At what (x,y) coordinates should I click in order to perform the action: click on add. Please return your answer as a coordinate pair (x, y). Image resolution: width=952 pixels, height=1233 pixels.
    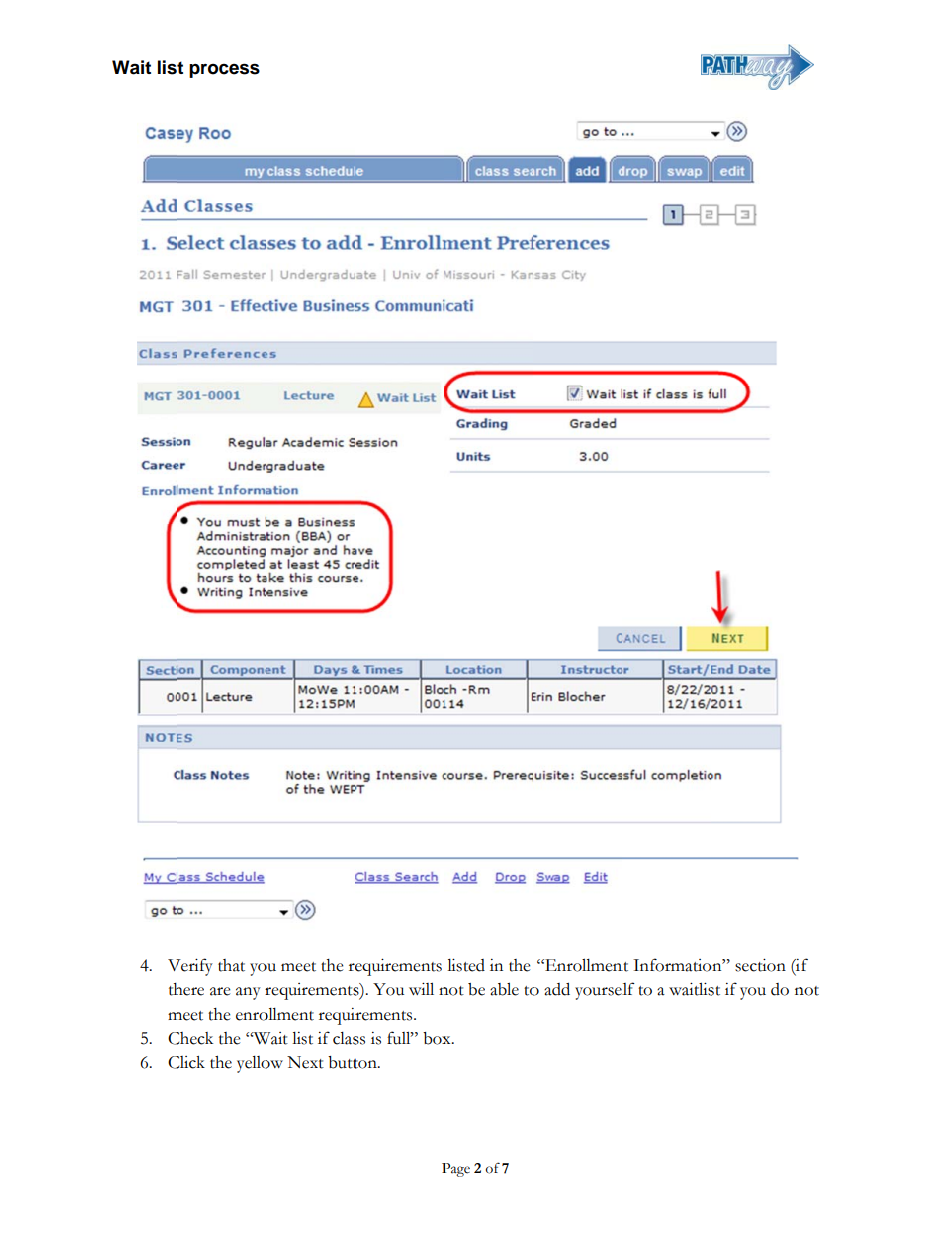
    Looking at the image, I should click on (557, 989).
